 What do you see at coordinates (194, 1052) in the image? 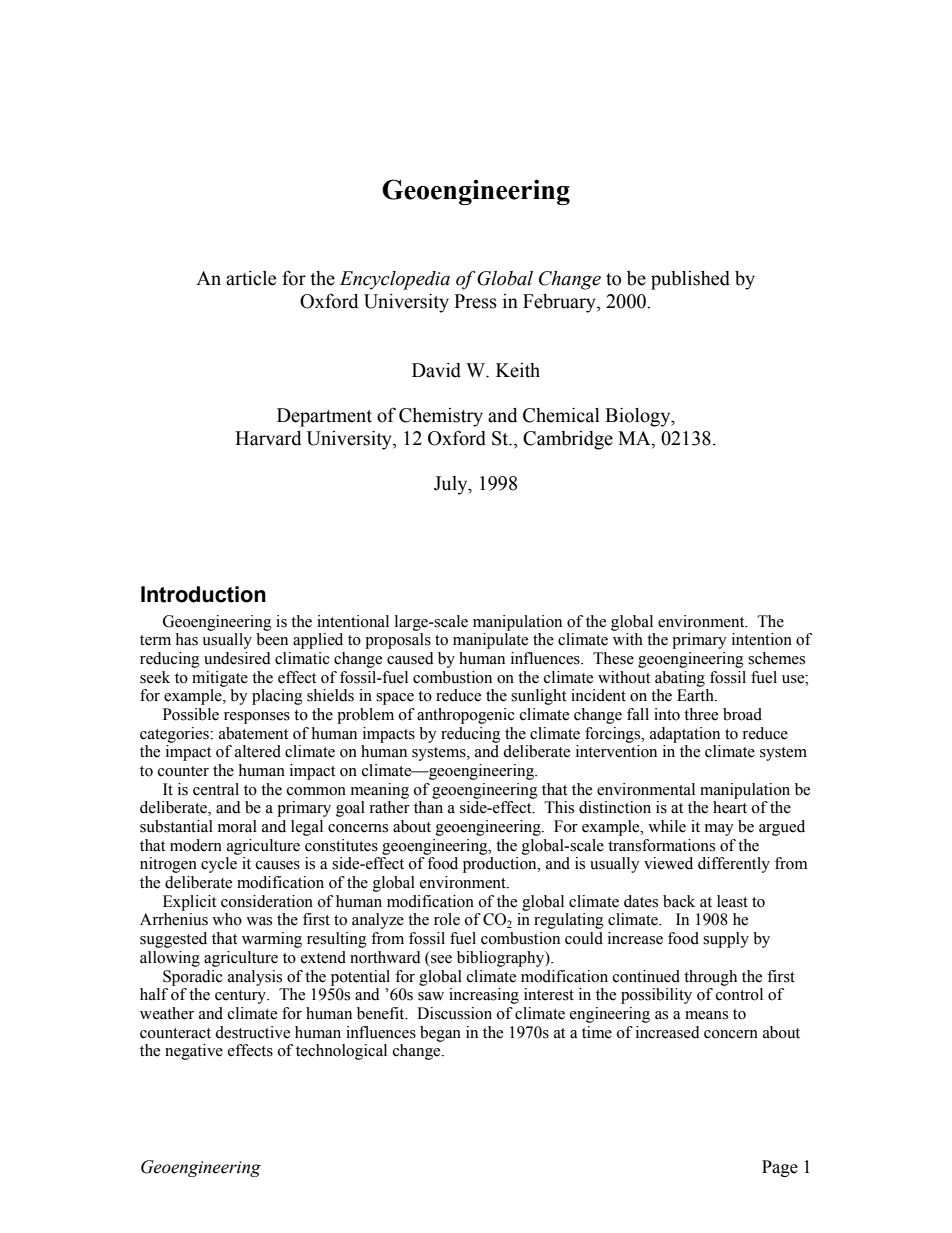
I see `negative` at bounding box center [194, 1052].
